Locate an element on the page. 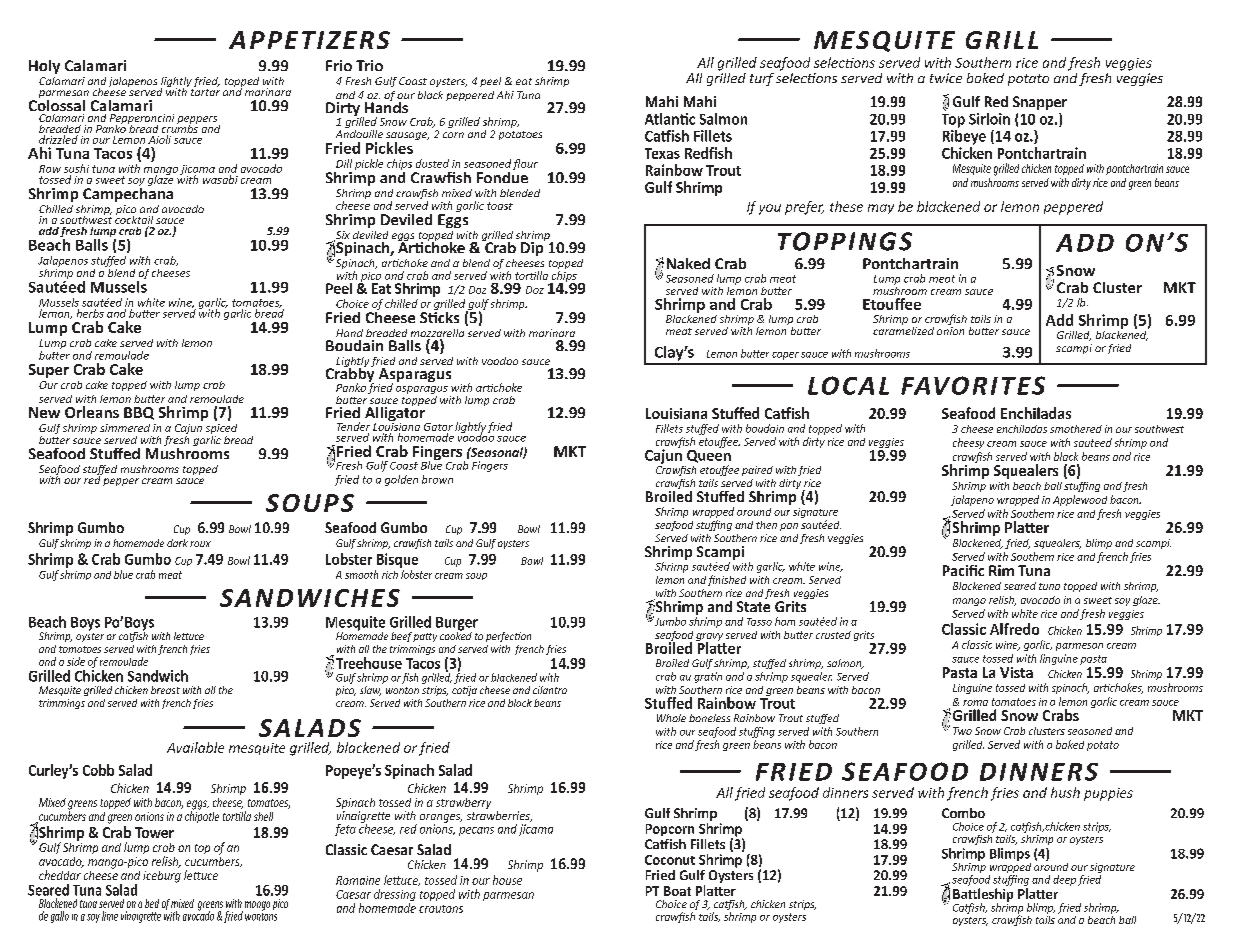  Battleship is located at coordinates (983, 896).
